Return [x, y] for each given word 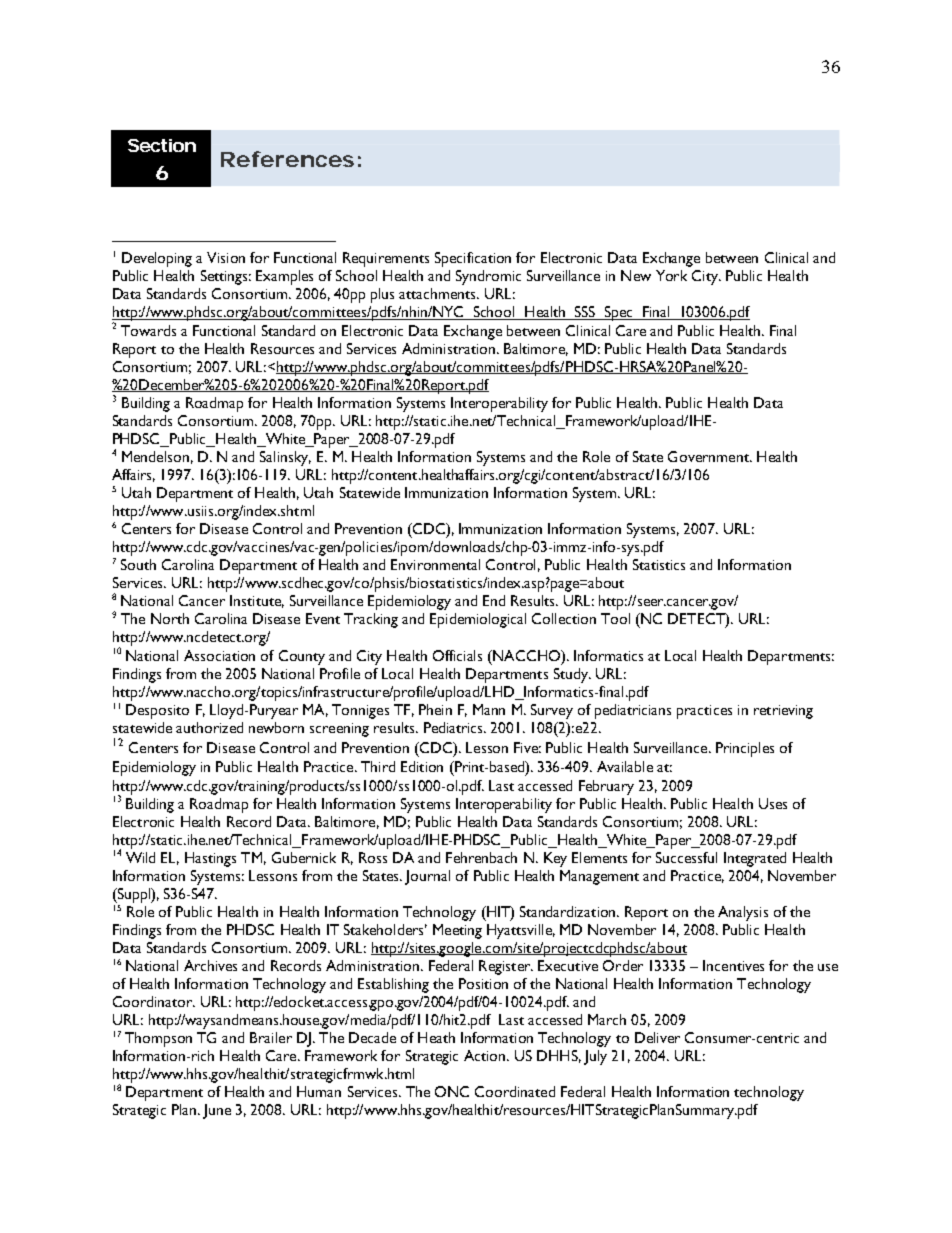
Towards [148, 330]
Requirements [386, 259]
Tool [615, 618]
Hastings [210, 859]
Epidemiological [478, 620]
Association [219, 655]
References [287, 159]
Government [709, 456]
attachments [438, 293]
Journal [427, 877]
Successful [686, 857]
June [217, 1111]
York [671, 275]
